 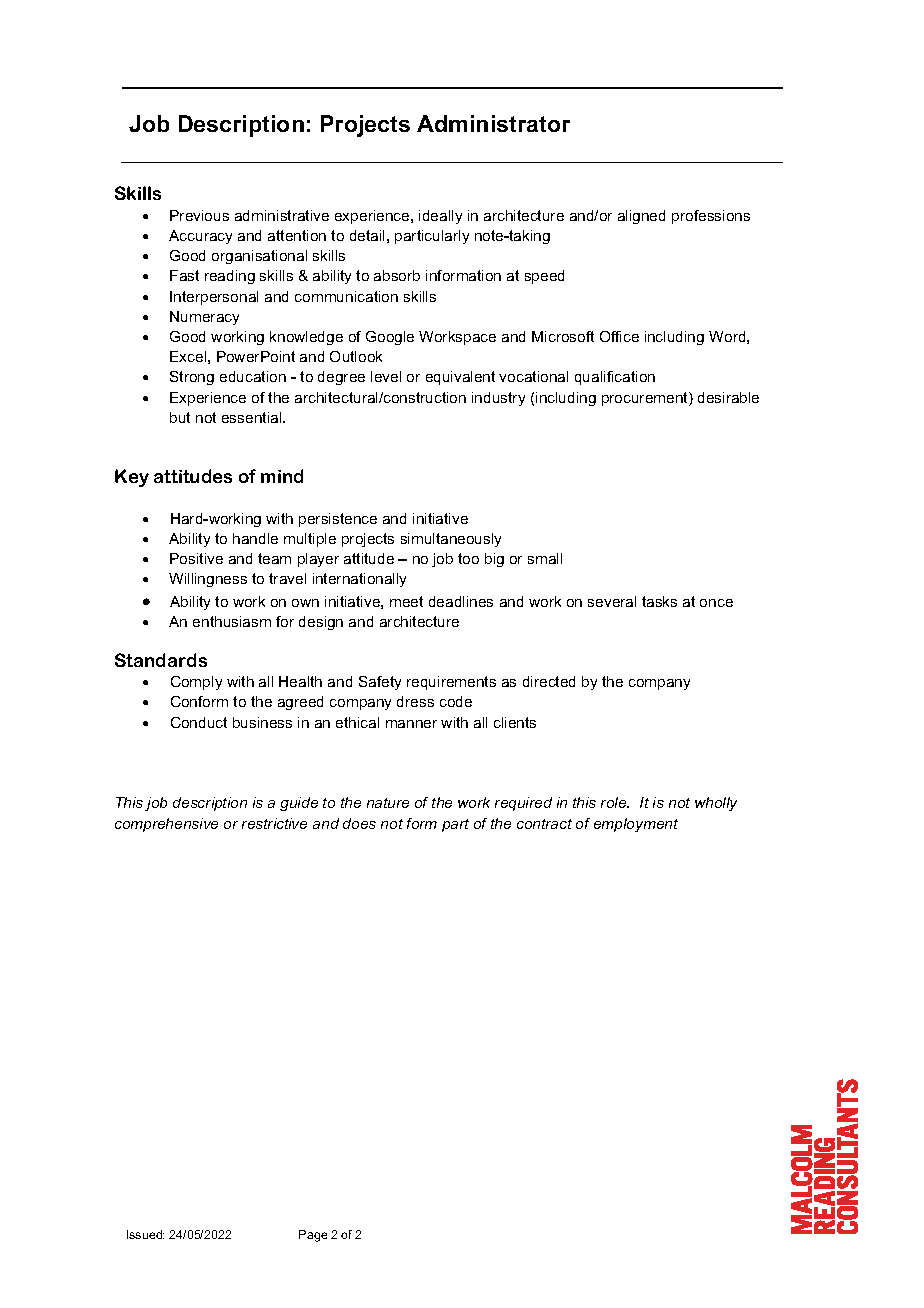 What do you see at coordinates (199, 215) in the screenshot?
I see `Previous` at bounding box center [199, 215].
